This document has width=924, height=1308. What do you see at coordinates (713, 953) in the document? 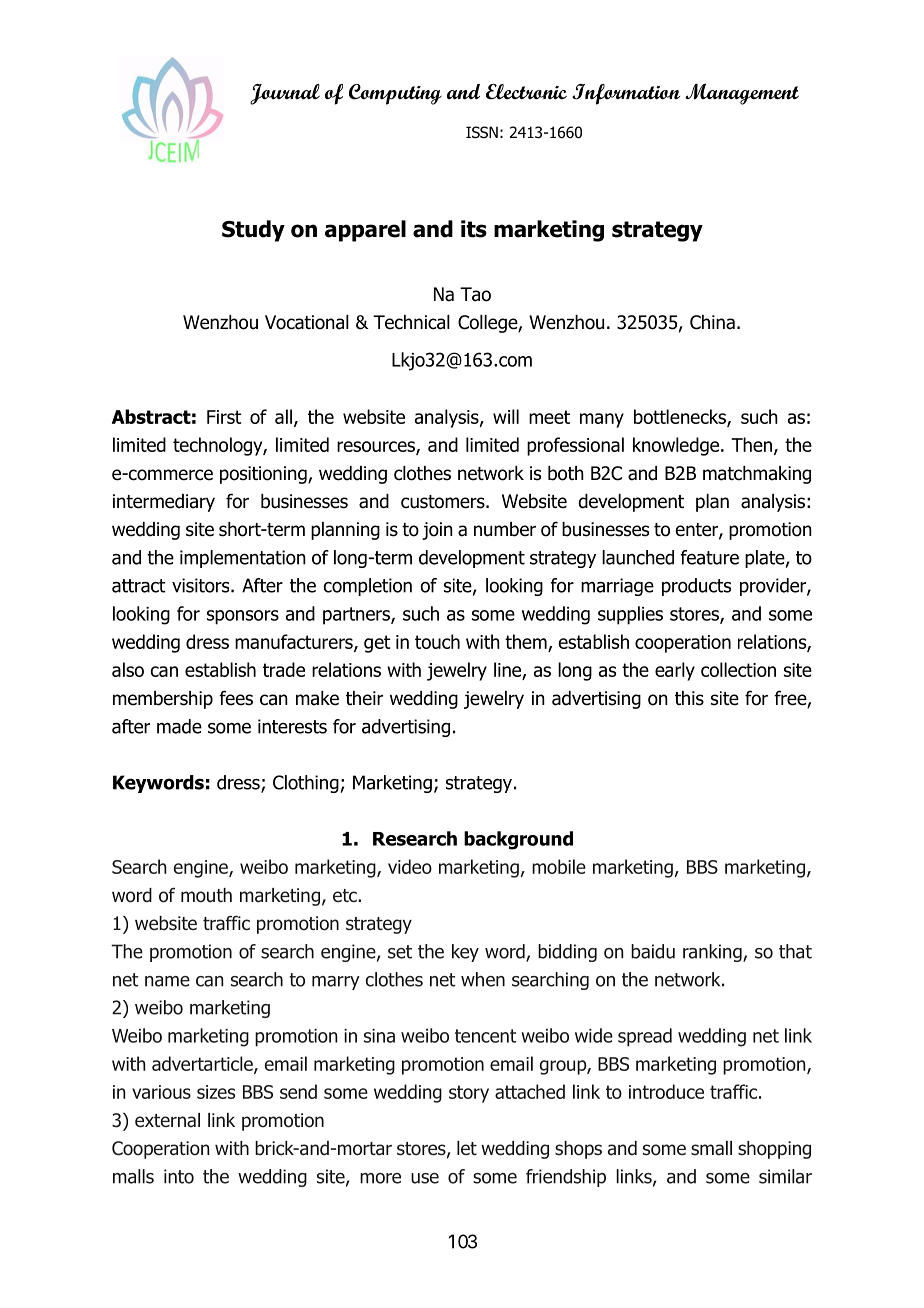
I see `ranking` at bounding box center [713, 953].
